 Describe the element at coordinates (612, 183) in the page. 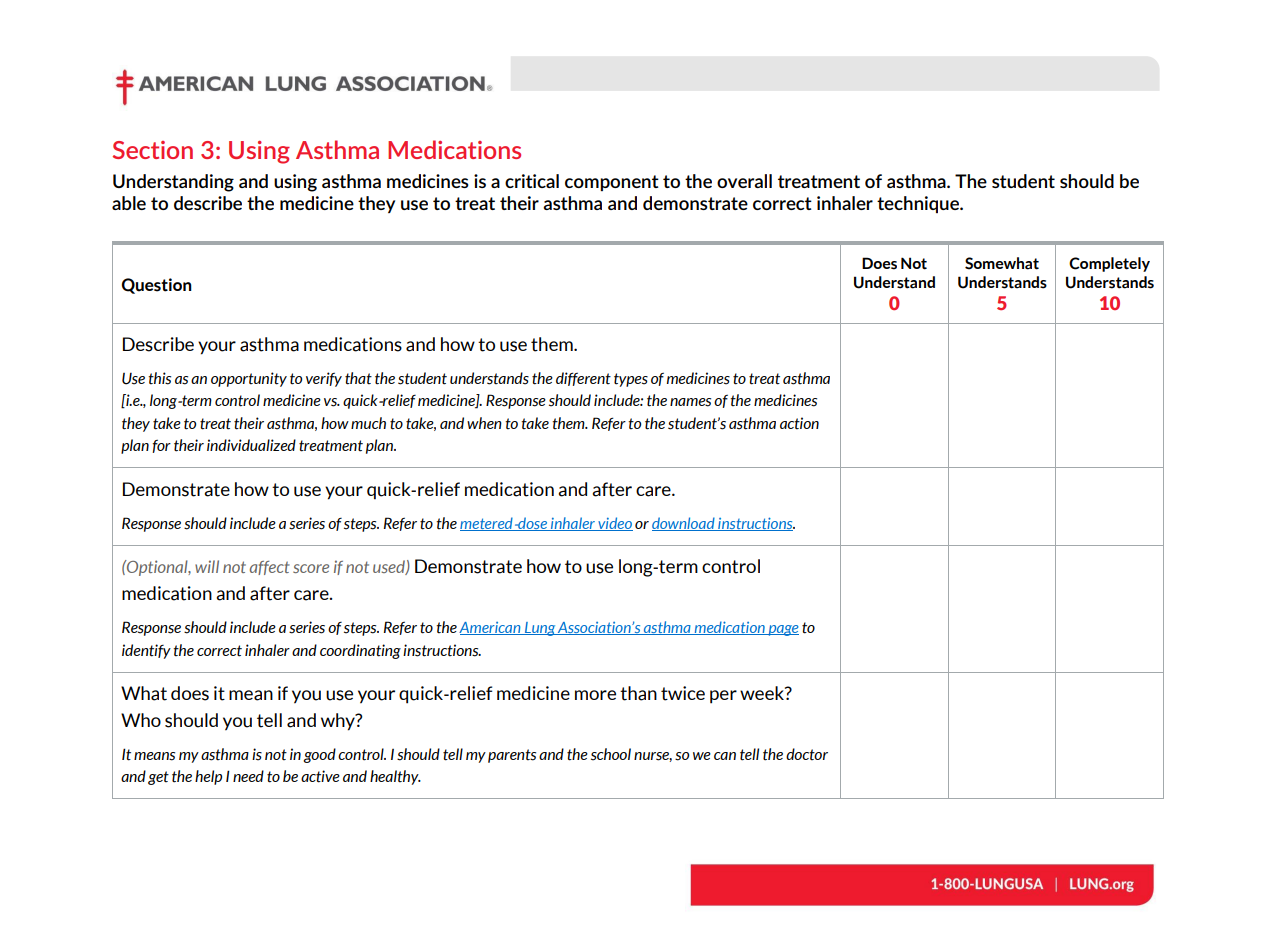

I see `component` at that location.
